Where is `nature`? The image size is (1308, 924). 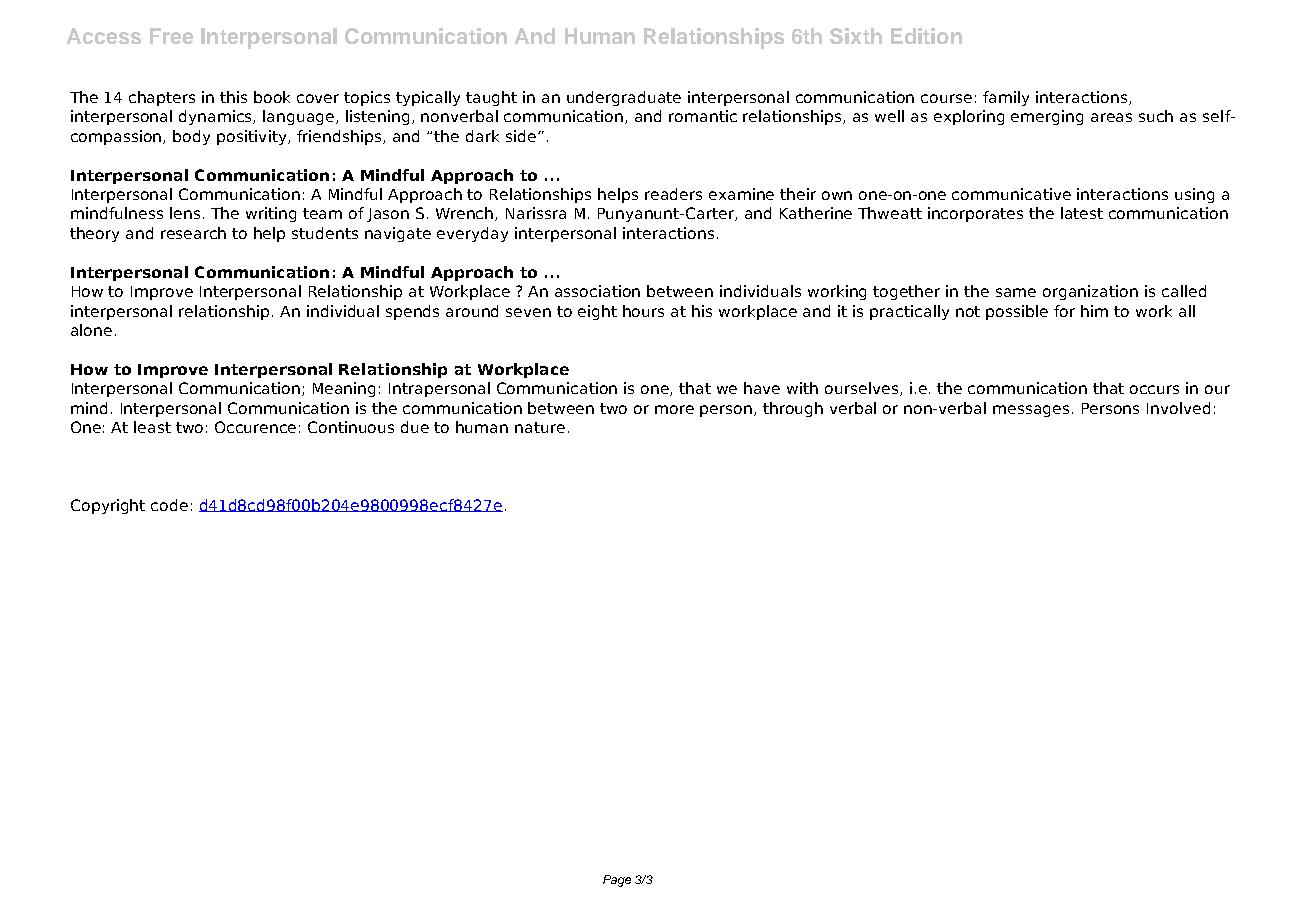 nature is located at coordinates (540, 427).
